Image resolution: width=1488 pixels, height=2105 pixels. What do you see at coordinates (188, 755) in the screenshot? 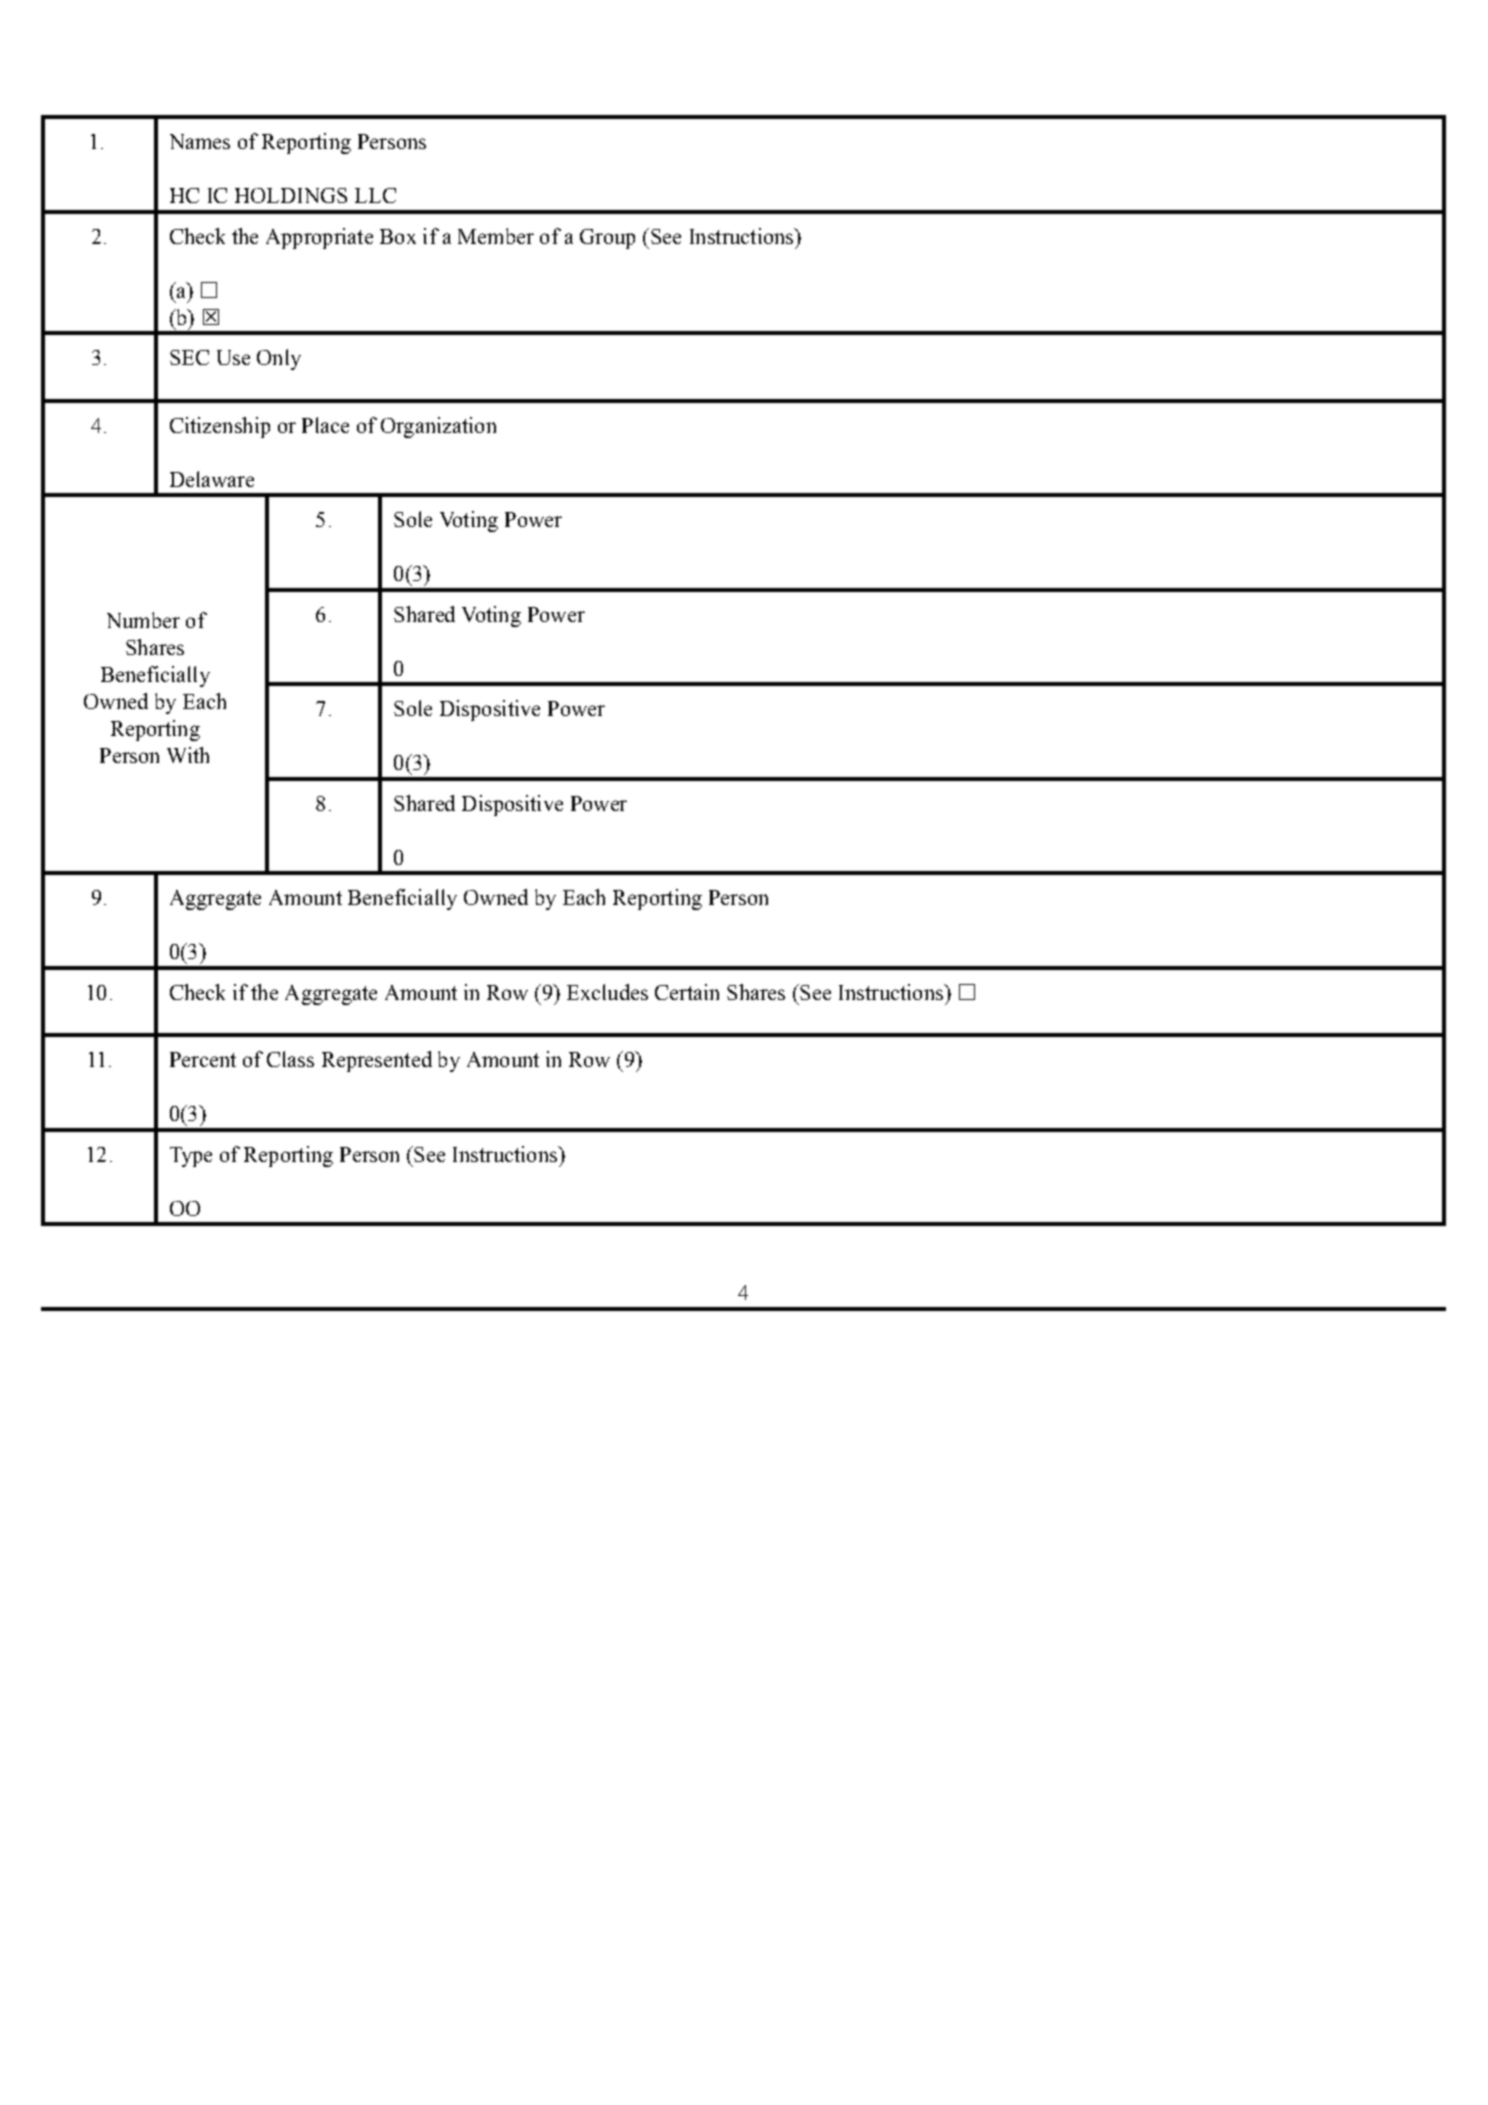
I see `With` at bounding box center [188, 755].
